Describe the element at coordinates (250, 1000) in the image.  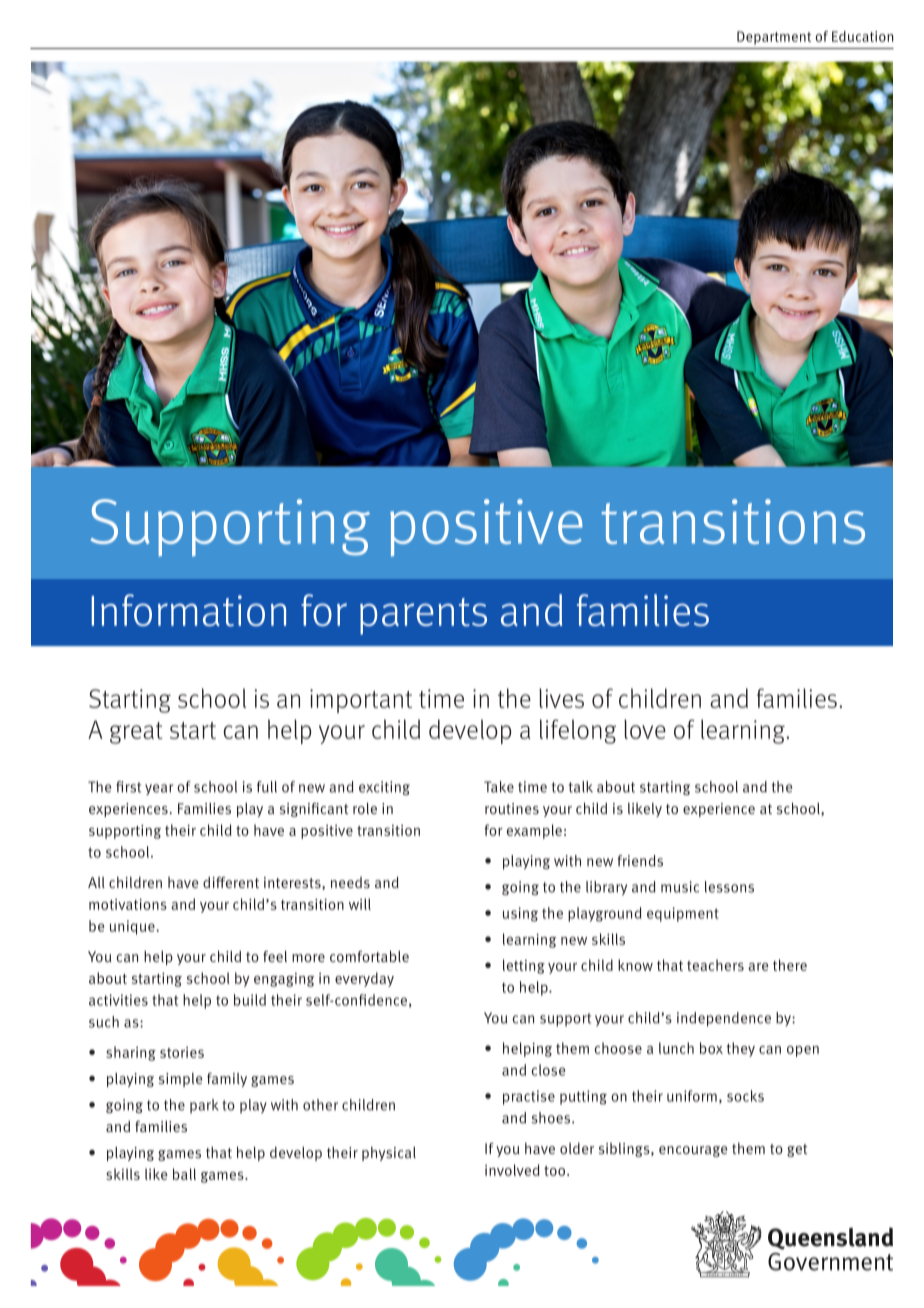
I see `build` at that location.
